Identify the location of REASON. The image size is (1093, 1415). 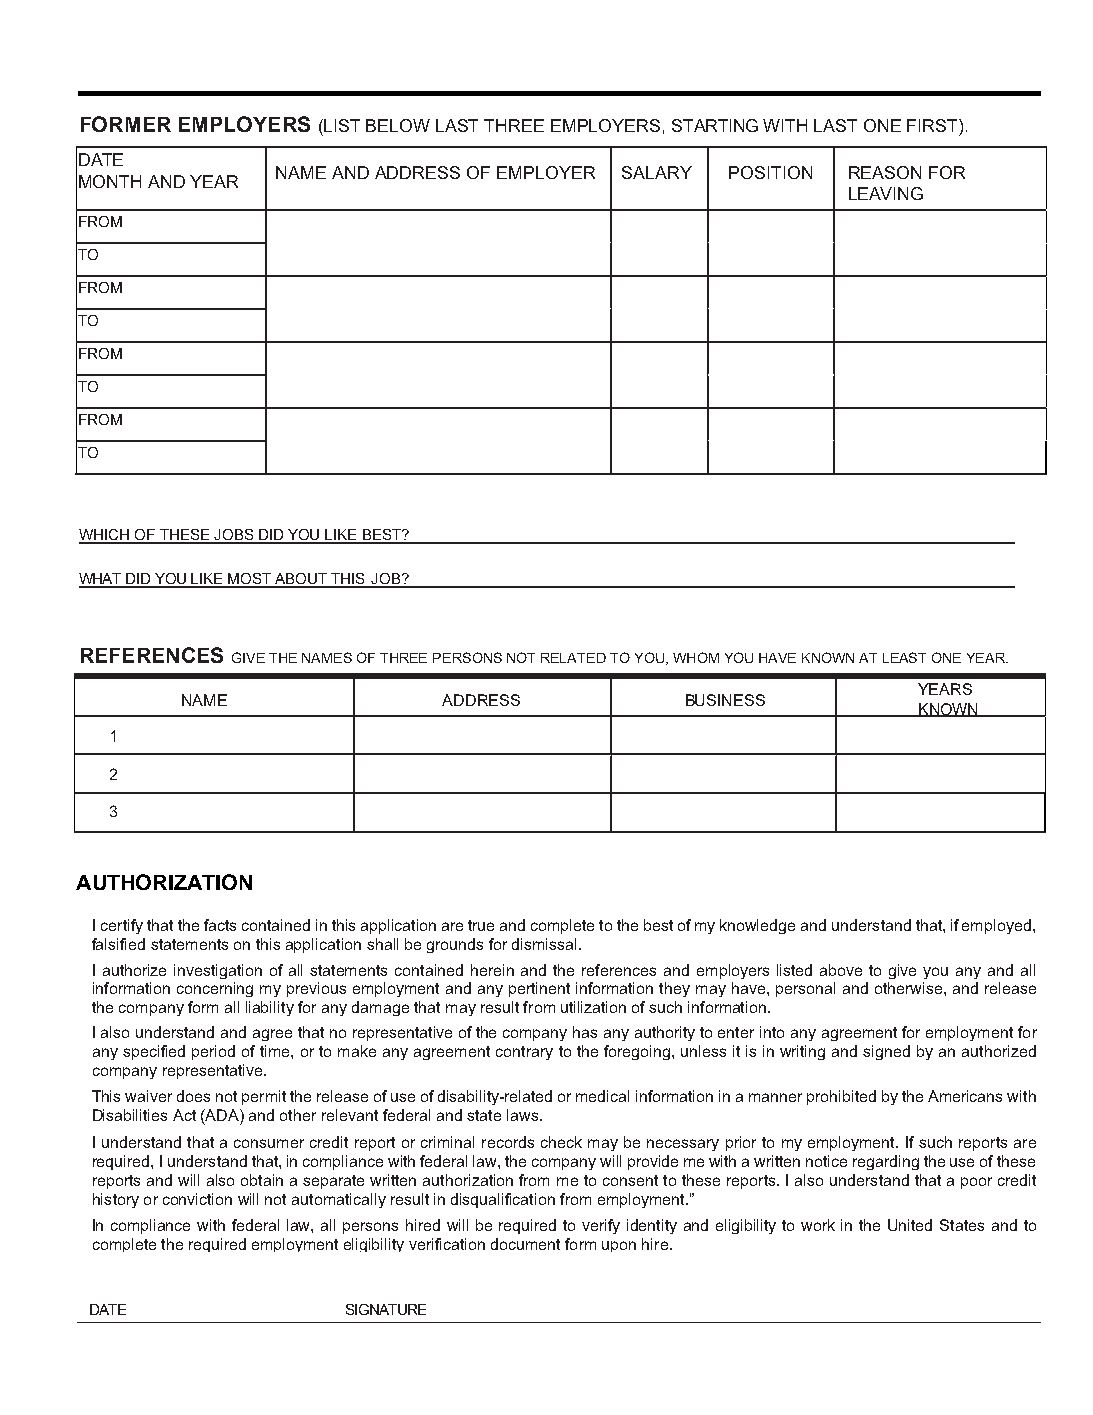
(885, 172).
